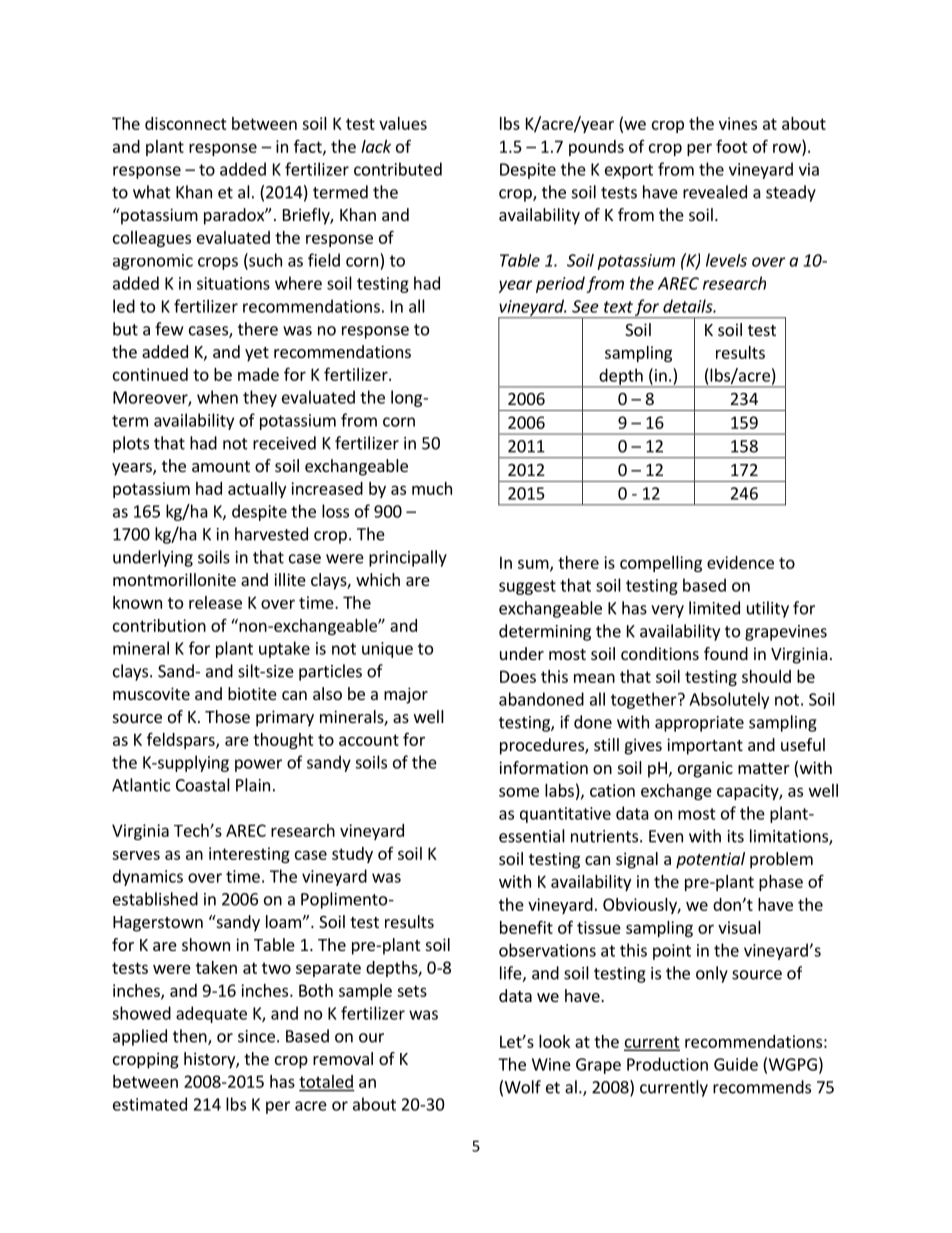 Image resolution: width=952 pixels, height=1233 pixels. Describe the element at coordinates (186, 123) in the screenshot. I see `disconnect` at that location.
